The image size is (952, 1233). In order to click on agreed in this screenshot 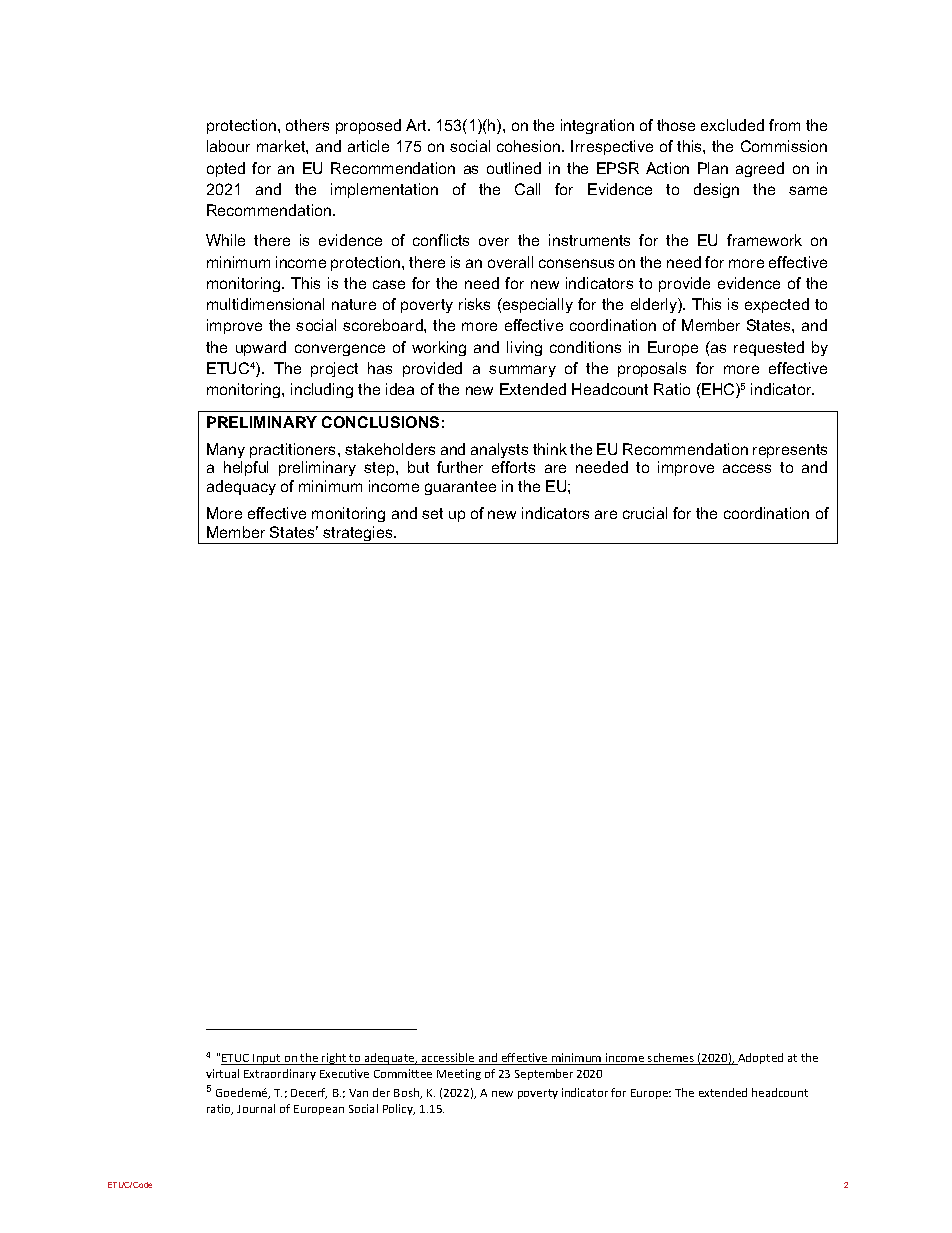, I will do `click(760, 169)`.
